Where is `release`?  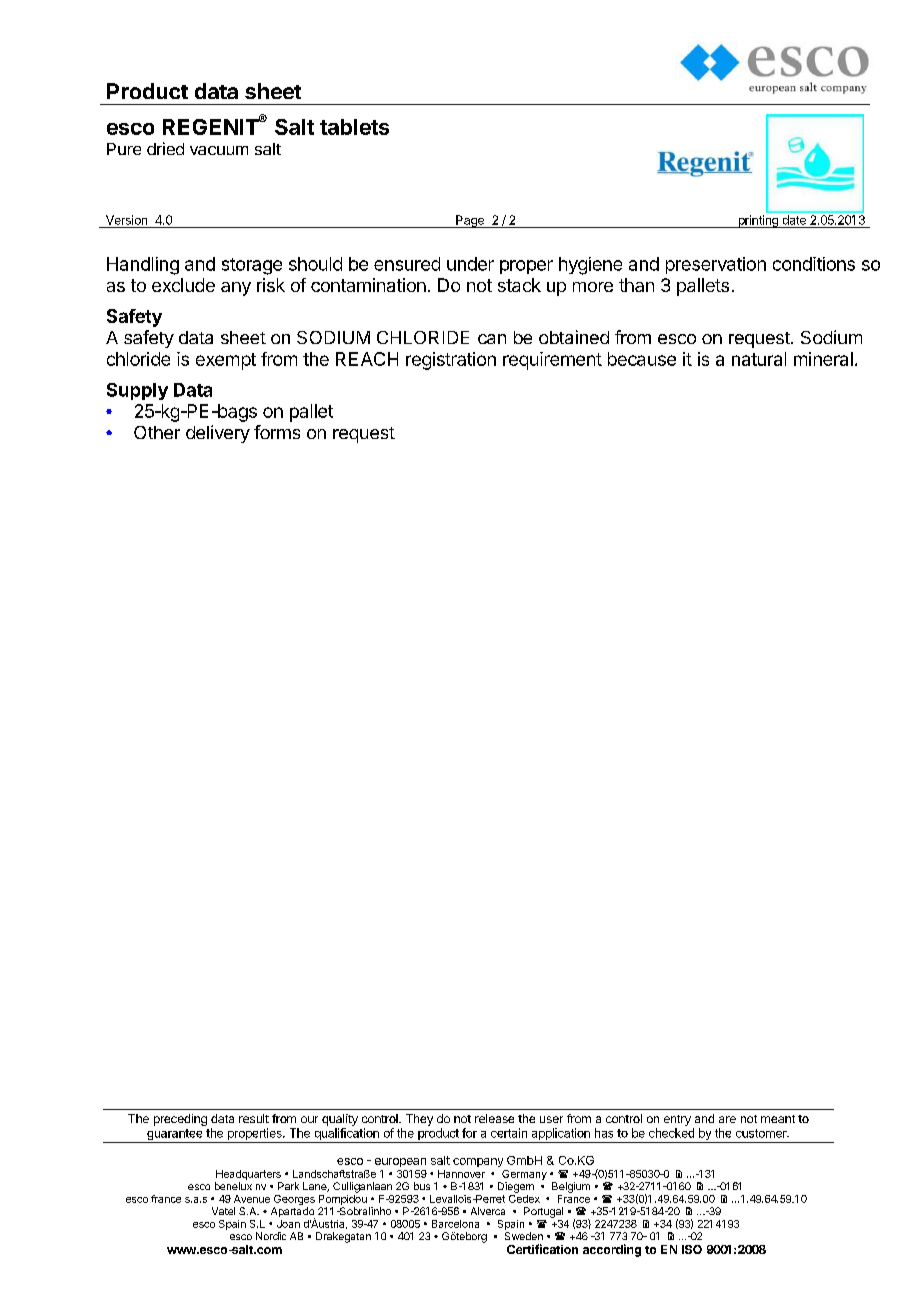 release is located at coordinates (494, 1118).
